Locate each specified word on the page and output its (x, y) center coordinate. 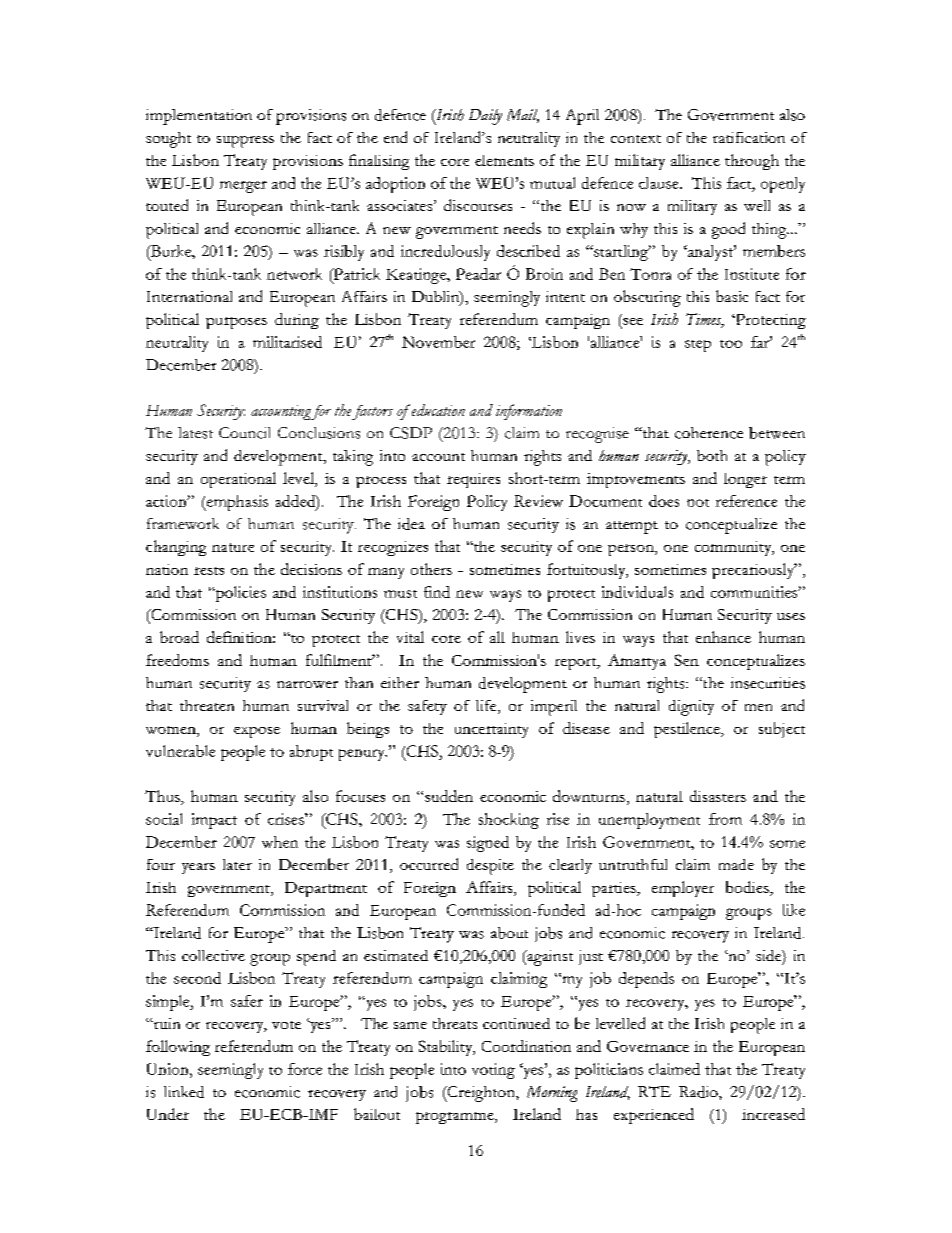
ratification (749, 137)
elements (504, 160)
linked (184, 1092)
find (437, 592)
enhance (723, 637)
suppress (245, 142)
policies (239, 594)
